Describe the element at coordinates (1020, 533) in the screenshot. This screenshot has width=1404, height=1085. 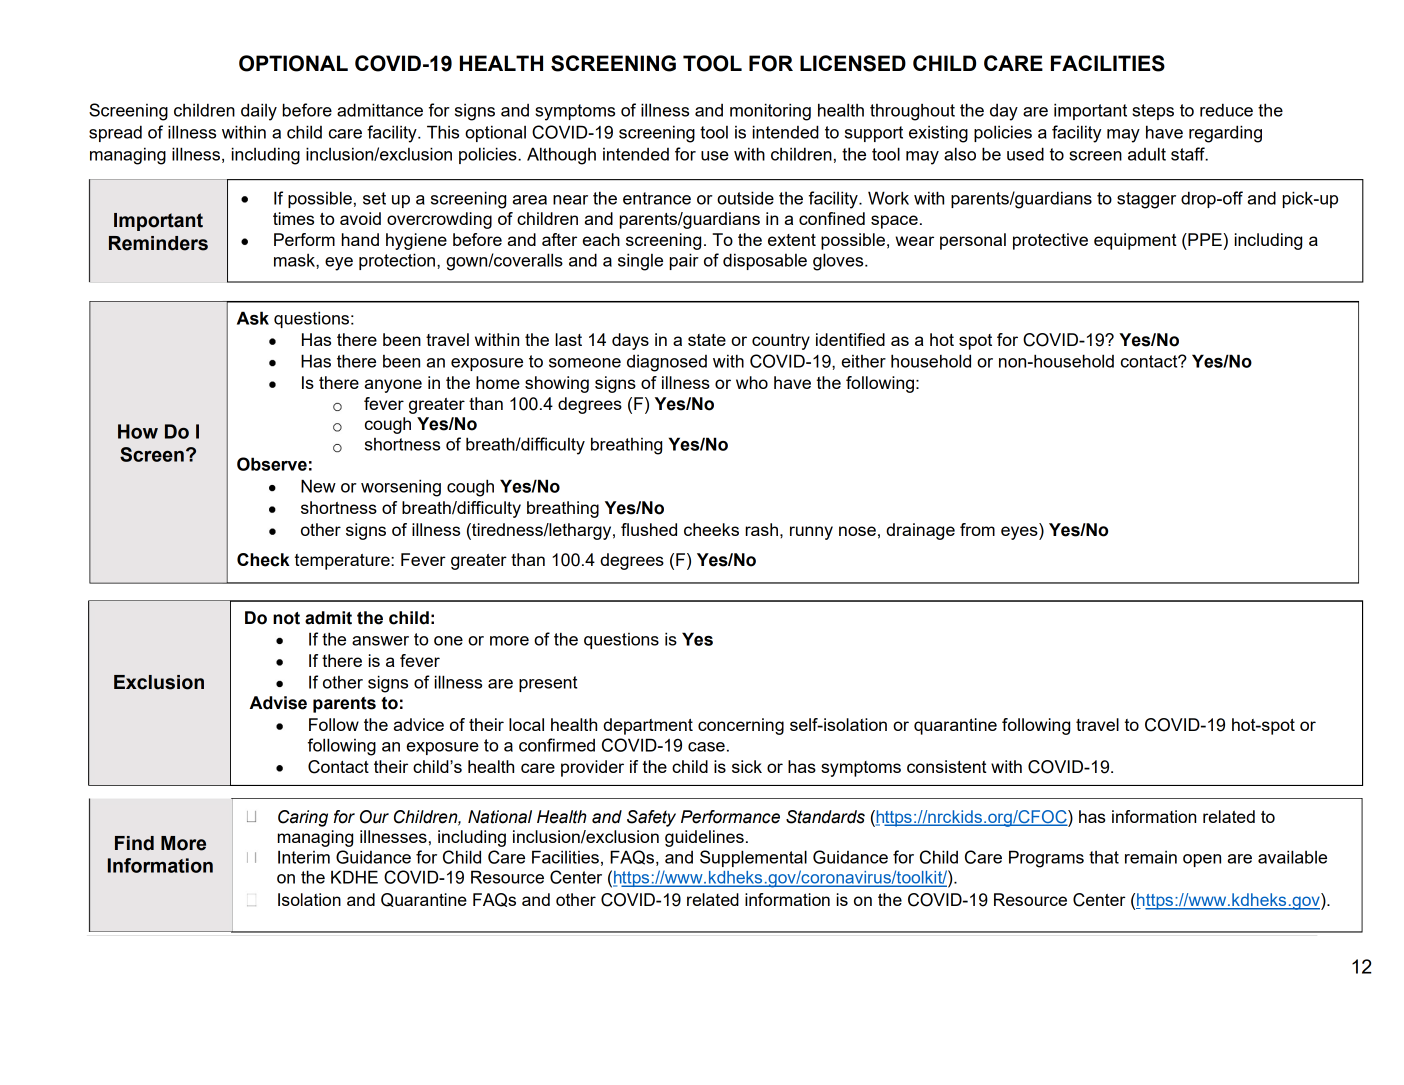
I see `eyes` at that location.
